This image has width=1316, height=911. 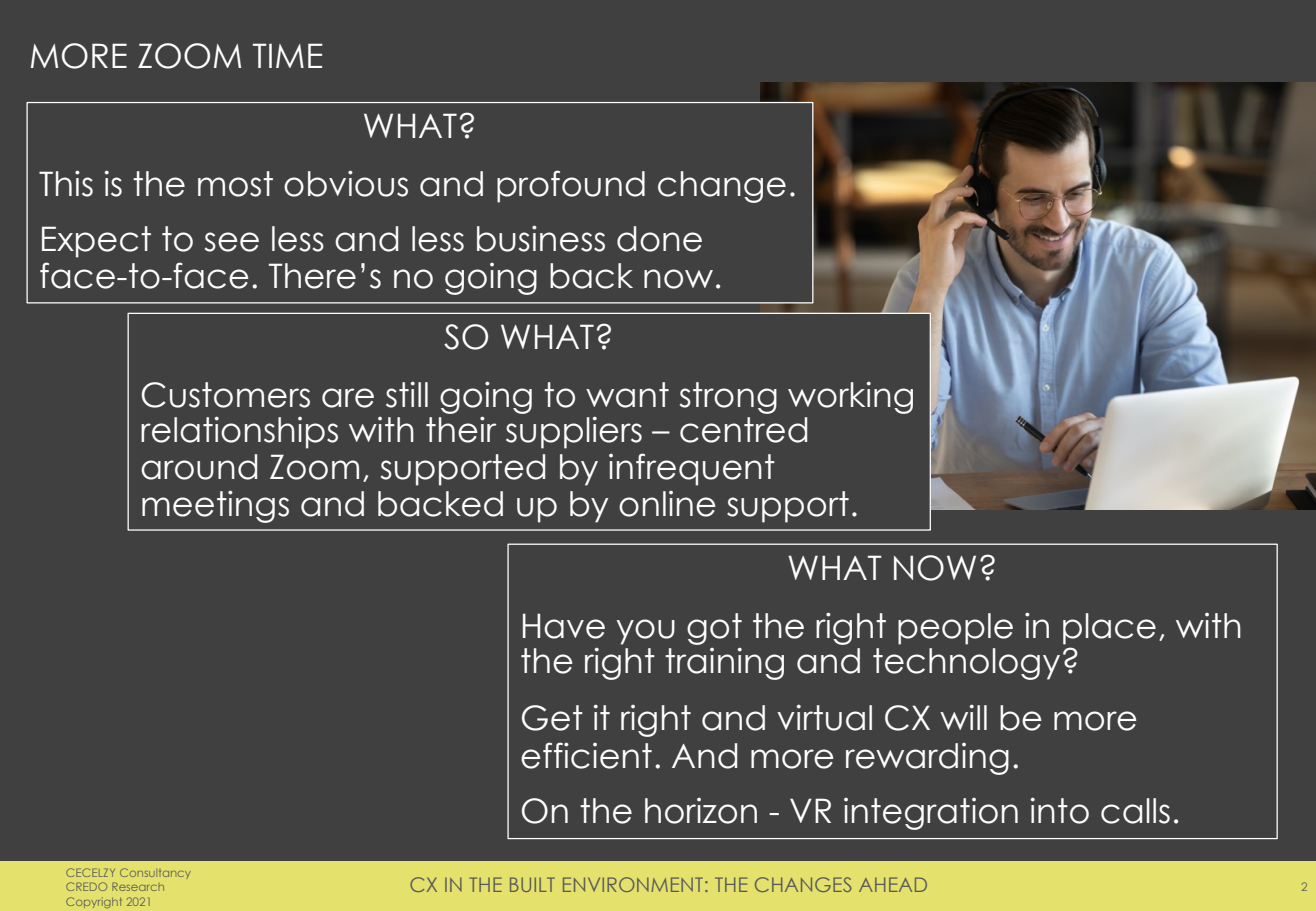 I want to click on around, so click(x=199, y=467).
